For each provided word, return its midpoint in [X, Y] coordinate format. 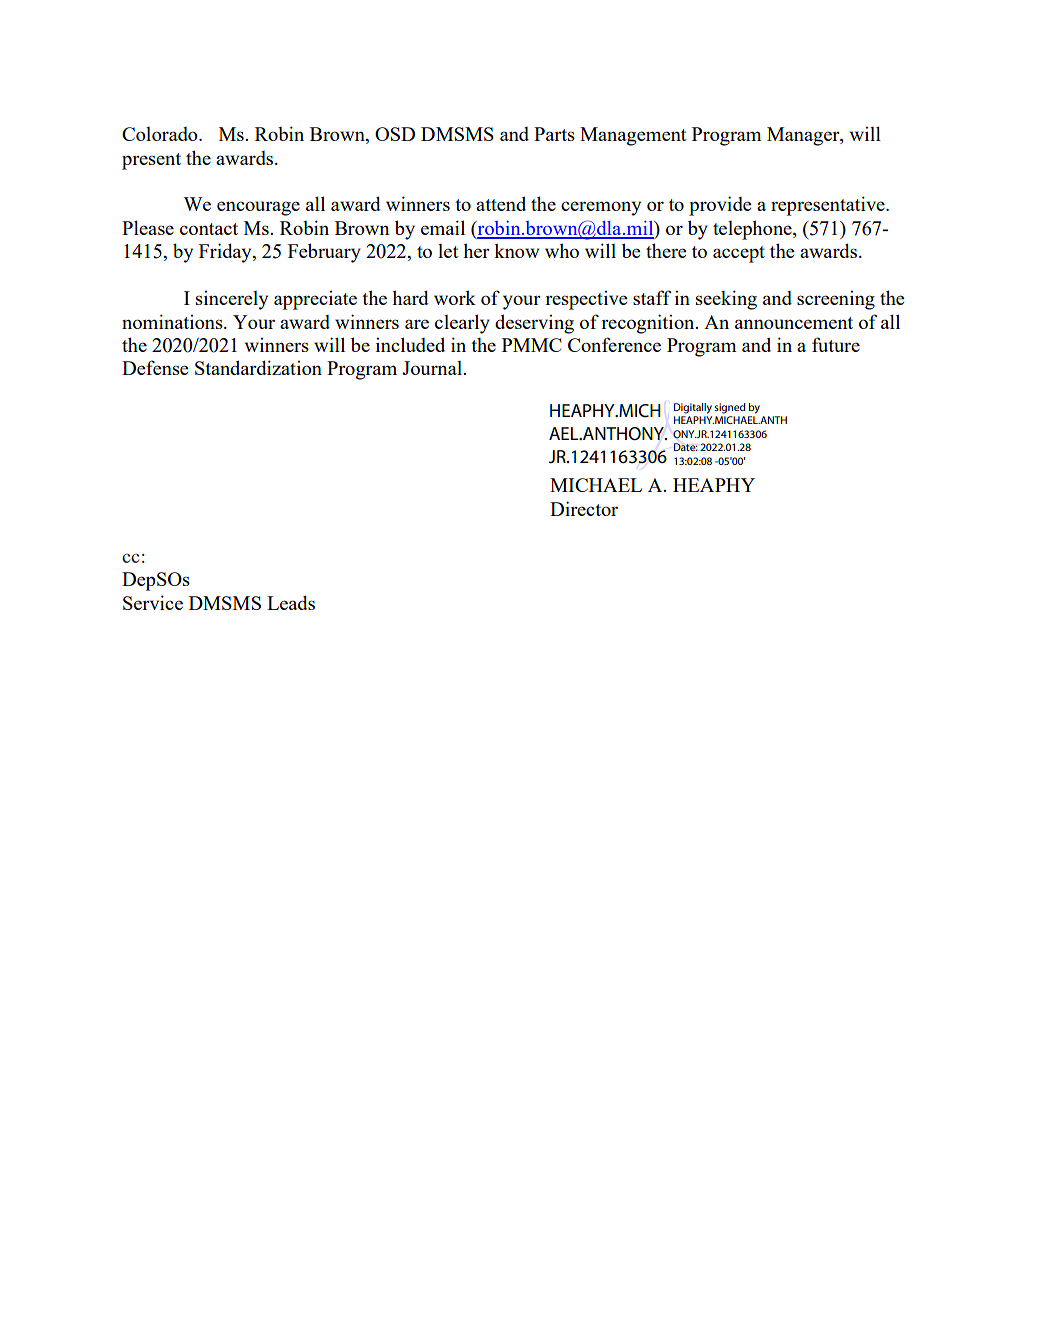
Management [633, 136]
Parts [554, 134]
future [836, 344]
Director [584, 508]
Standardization [258, 367]
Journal [433, 368]
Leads [291, 602]
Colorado [161, 134]
